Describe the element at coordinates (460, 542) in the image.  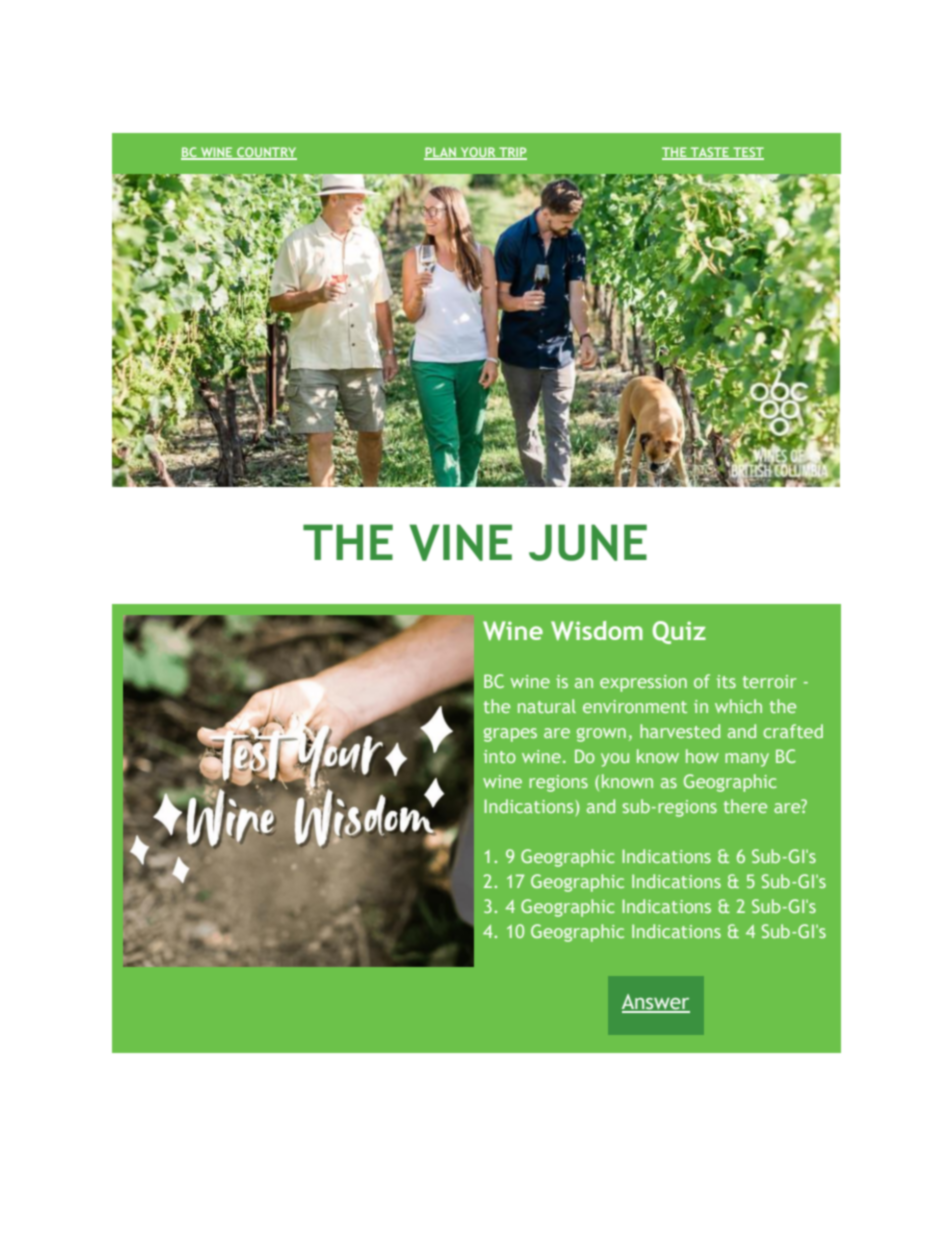
I see `VINE` at that location.
